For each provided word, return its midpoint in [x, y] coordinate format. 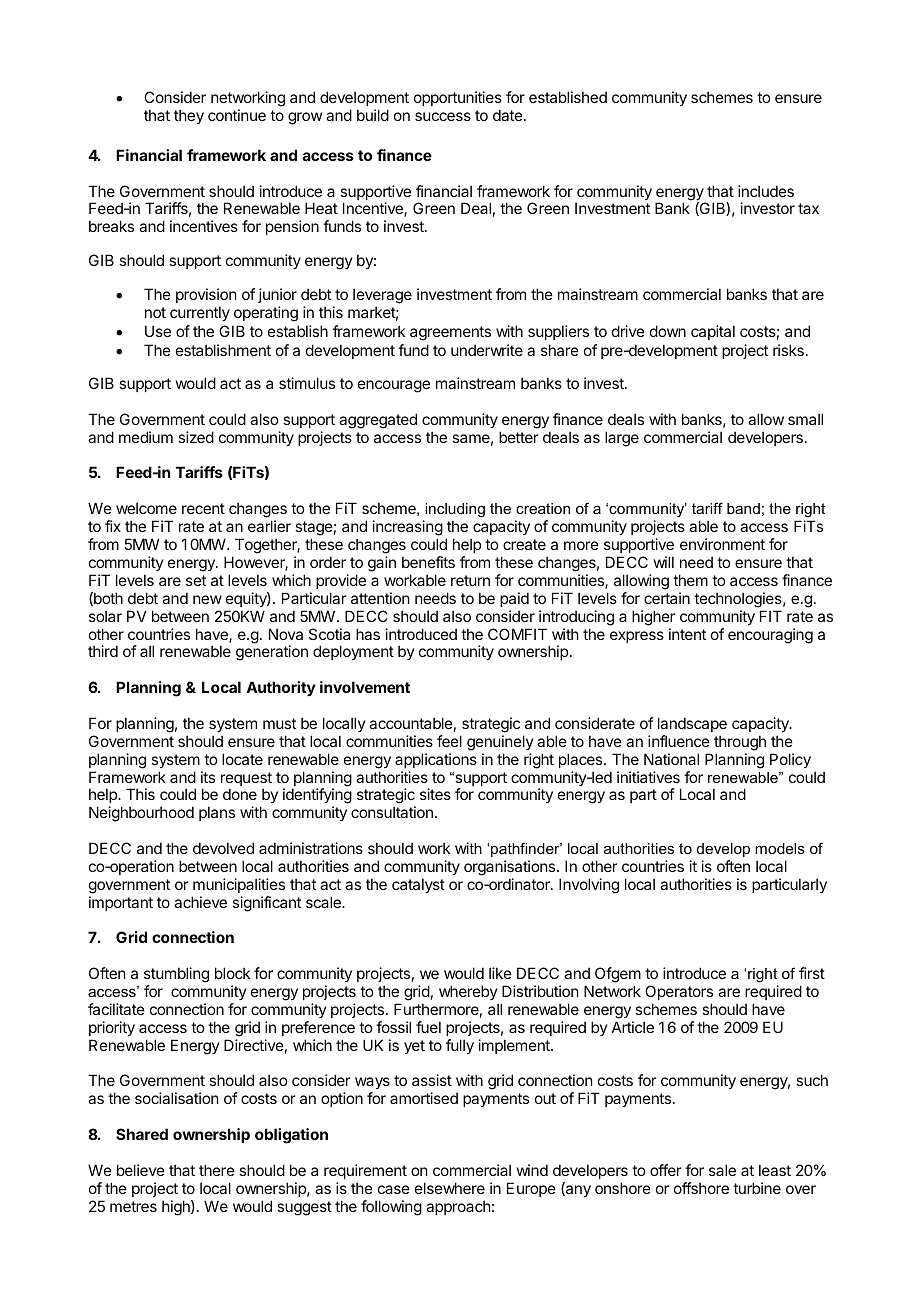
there [217, 1170]
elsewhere [450, 1188]
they [189, 116]
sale [722, 1170]
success [443, 116]
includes [766, 191]
